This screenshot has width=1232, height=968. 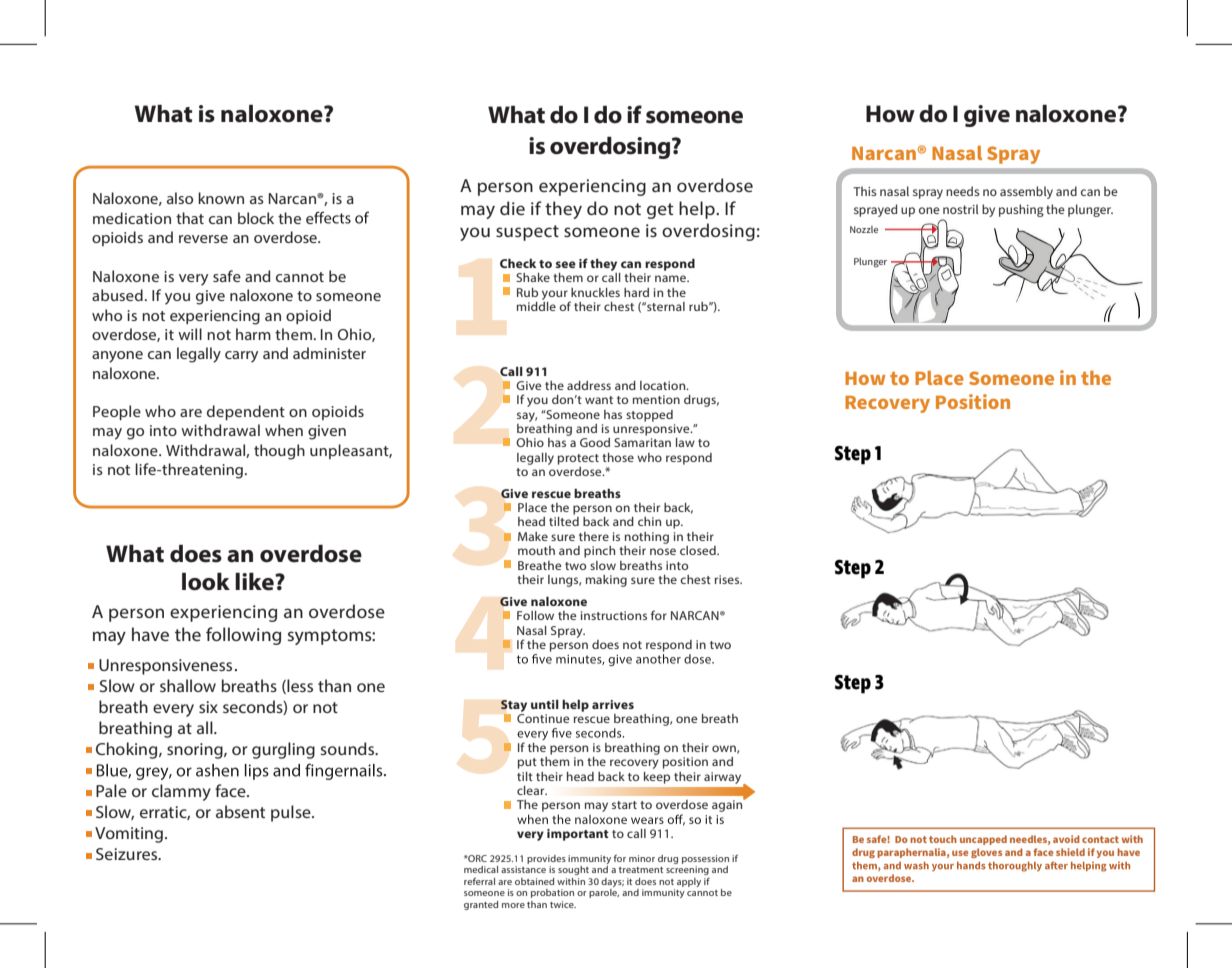 What do you see at coordinates (256, 218) in the screenshot?
I see `block` at bounding box center [256, 218].
